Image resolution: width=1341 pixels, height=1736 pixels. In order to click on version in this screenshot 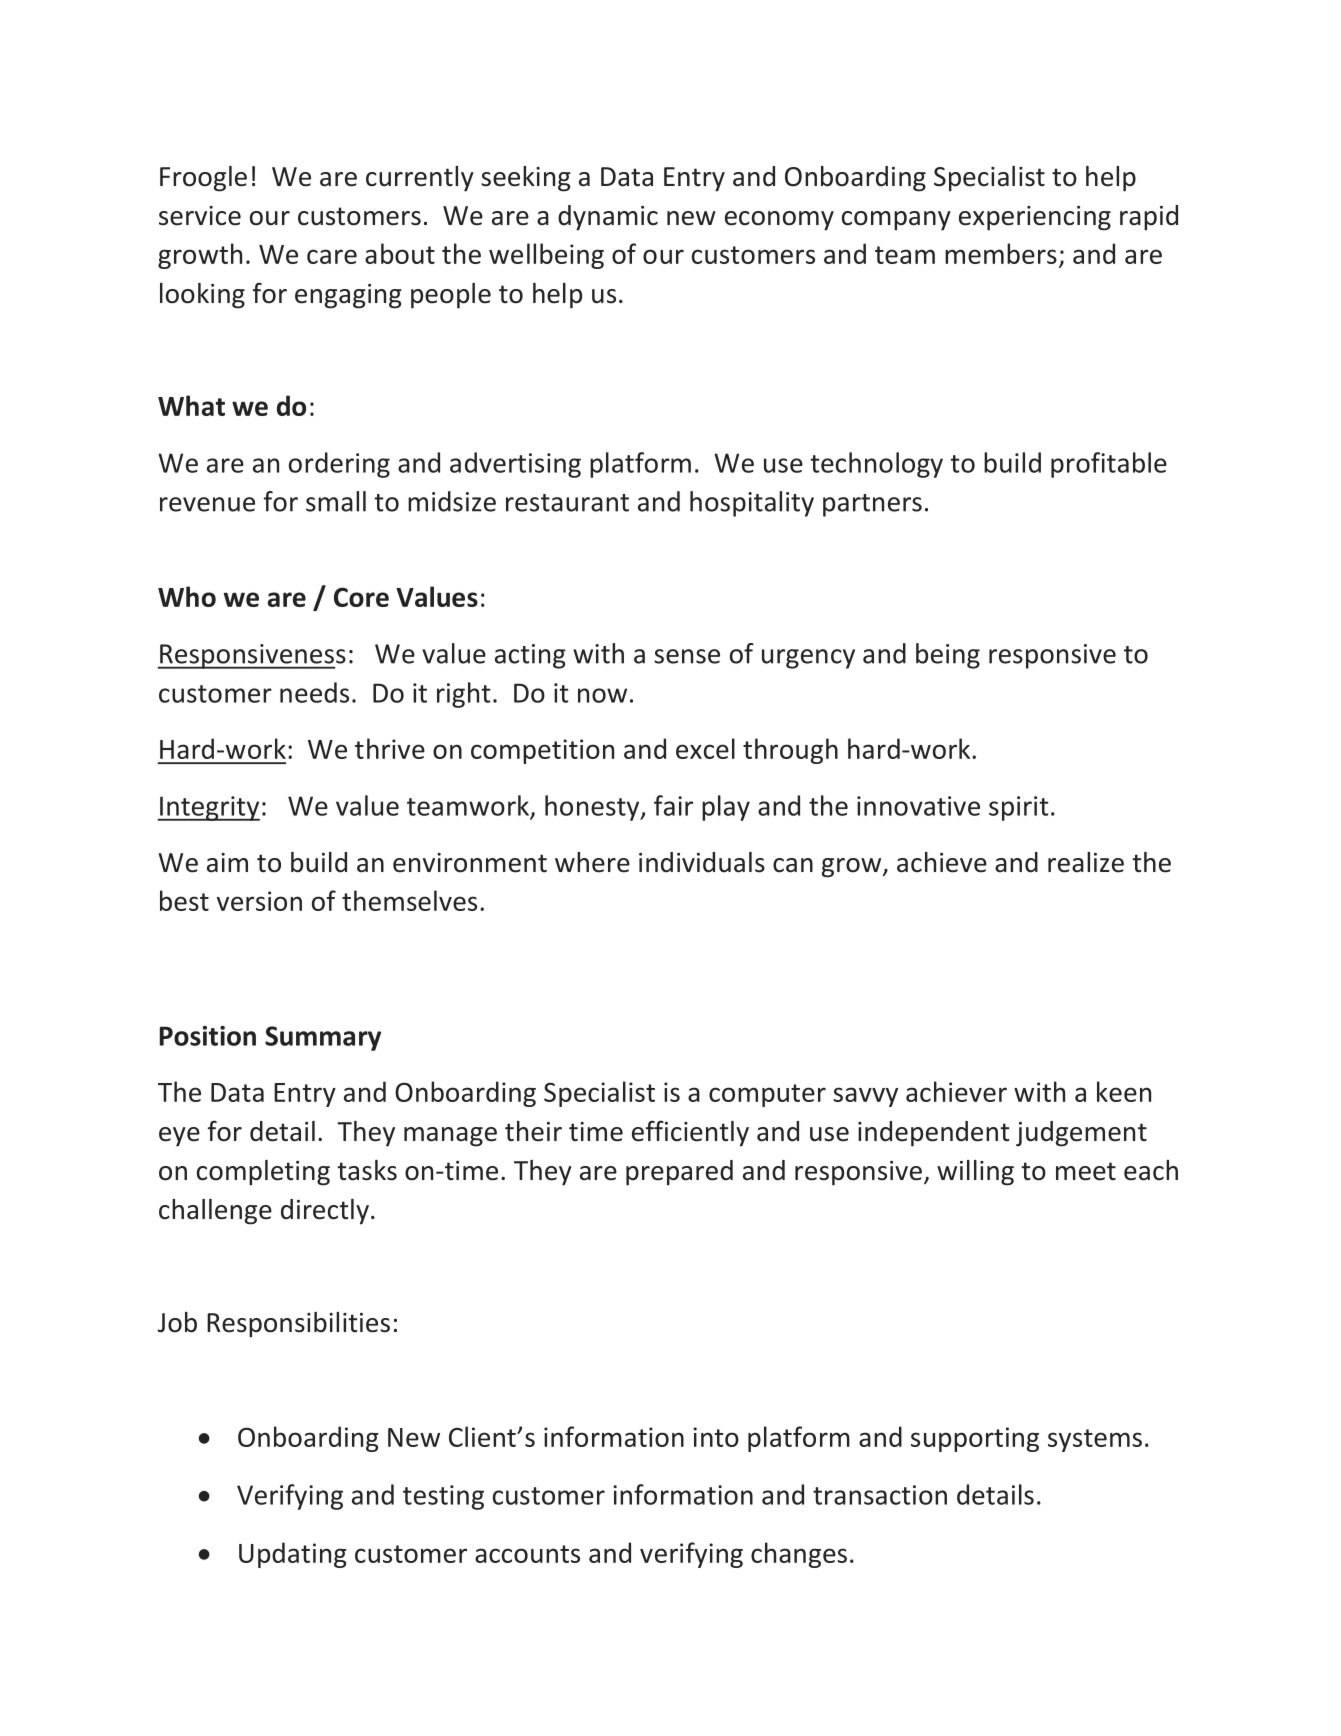, I will do `click(259, 901)`.
